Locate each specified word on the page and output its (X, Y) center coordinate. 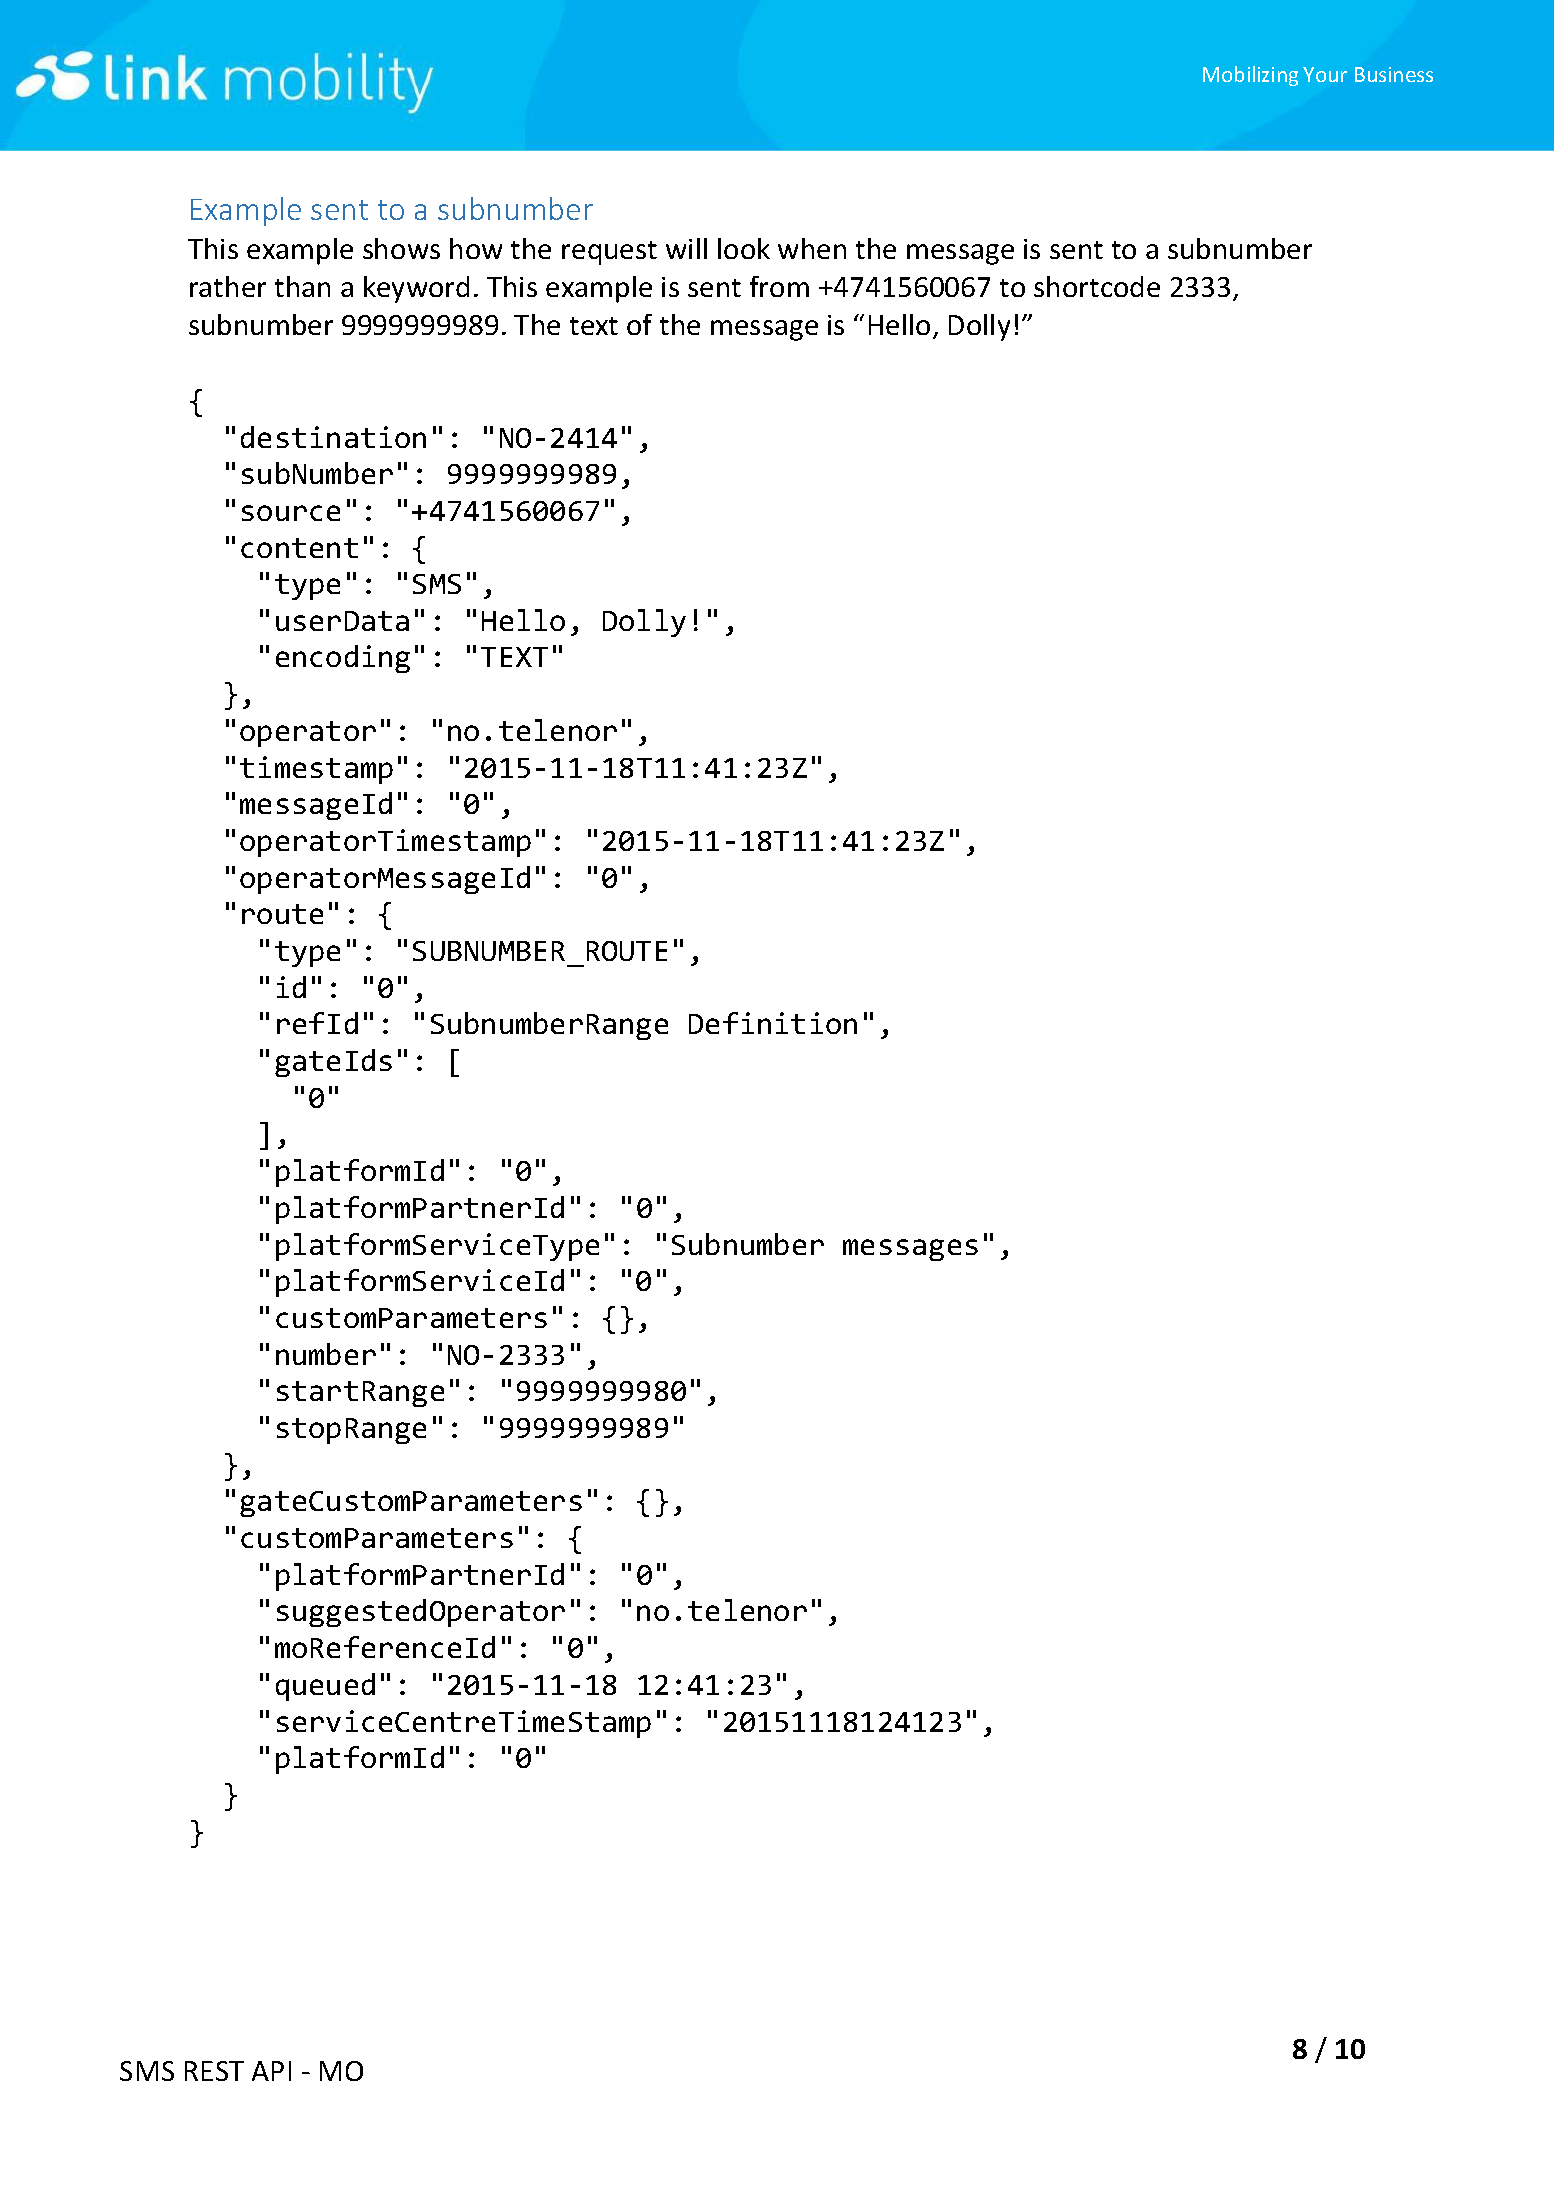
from (779, 286)
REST (214, 2071)
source (291, 513)
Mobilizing (1250, 76)
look (744, 248)
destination (333, 437)
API (271, 2071)
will (686, 248)
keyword (416, 289)
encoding (343, 659)
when (812, 248)
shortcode (1097, 286)
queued (325, 1687)
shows (401, 248)
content (299, 548)
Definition (773, 1023)
